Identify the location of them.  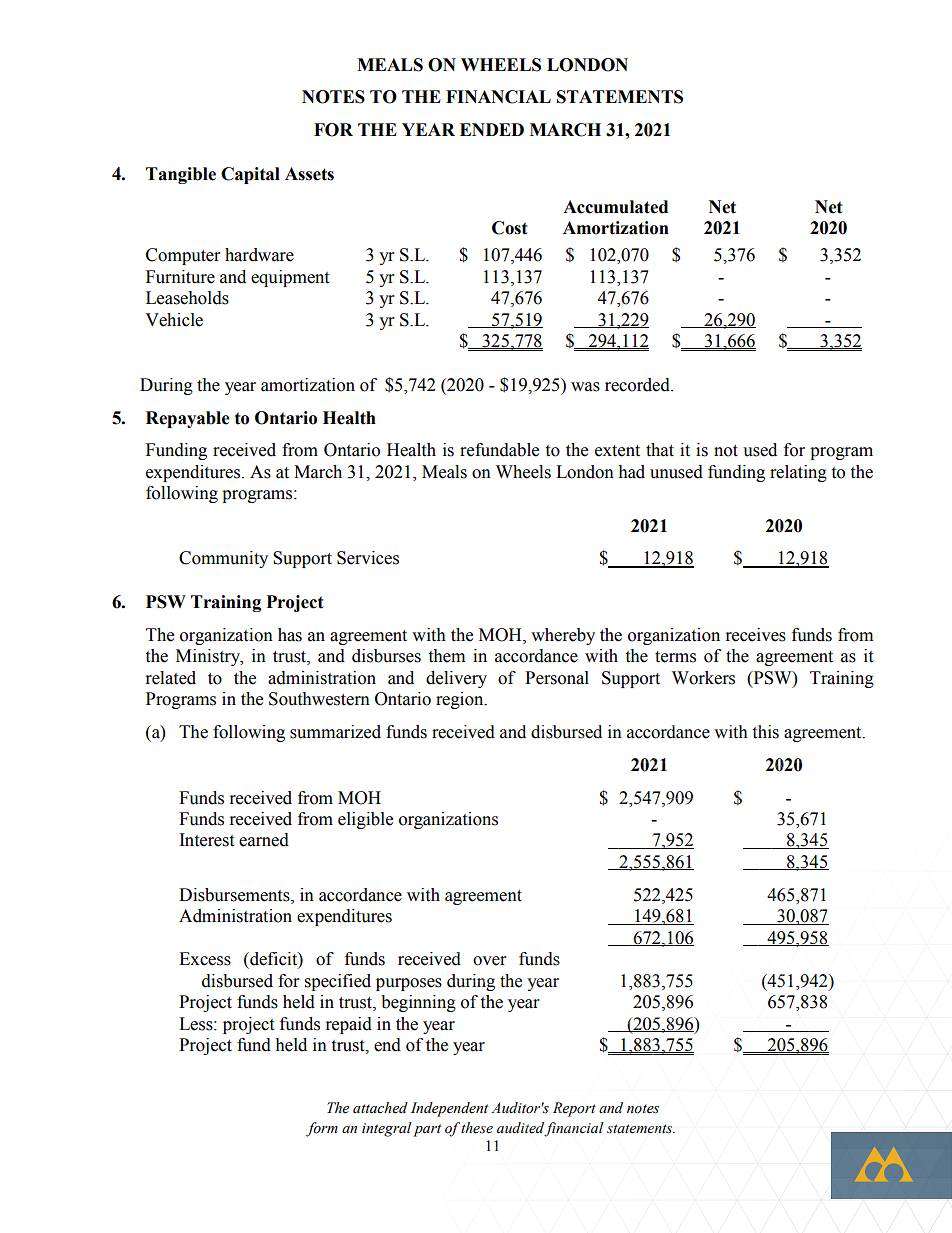
(446, 656).
